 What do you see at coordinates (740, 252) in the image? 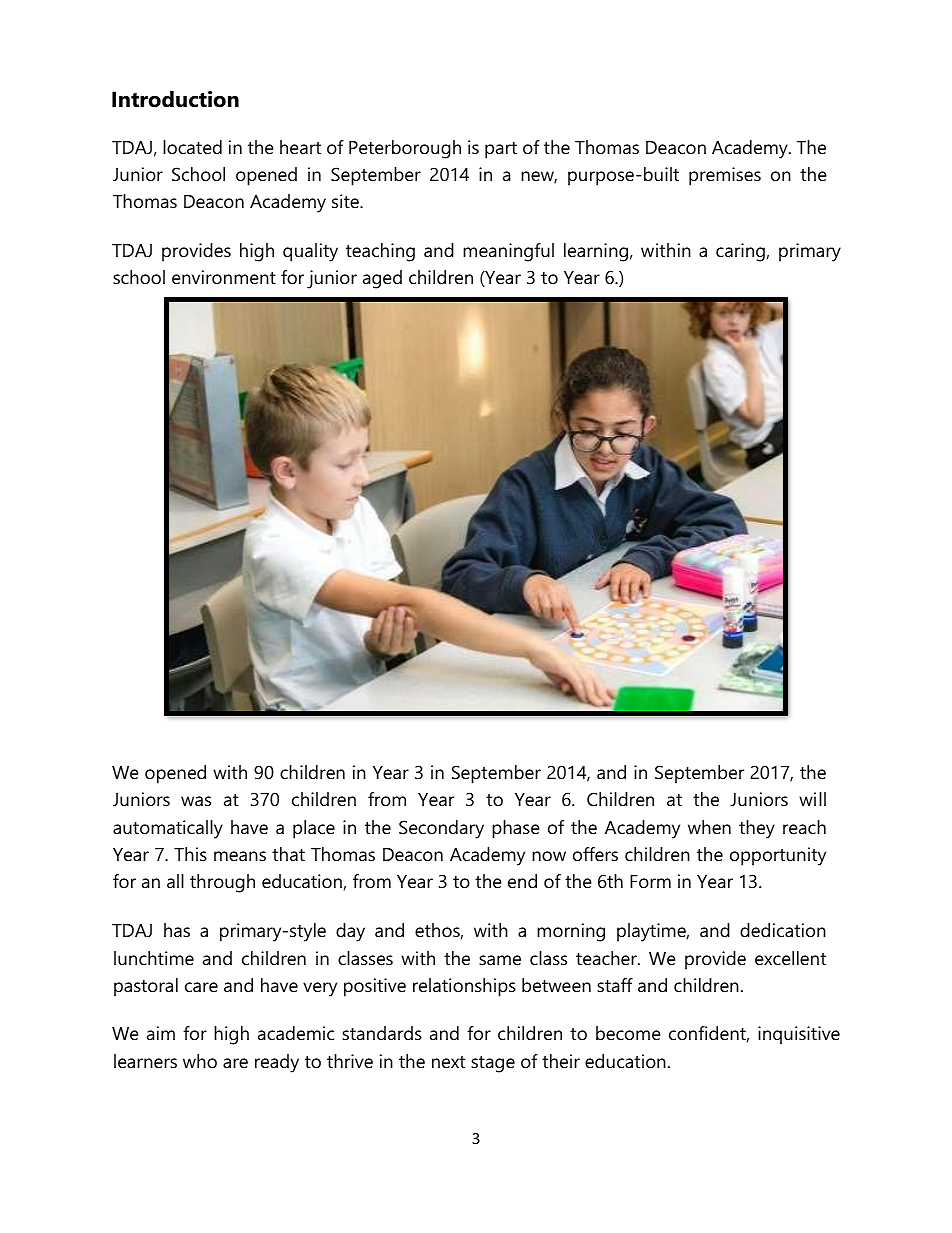
I see `caring` at bounding box center [740, 252].
